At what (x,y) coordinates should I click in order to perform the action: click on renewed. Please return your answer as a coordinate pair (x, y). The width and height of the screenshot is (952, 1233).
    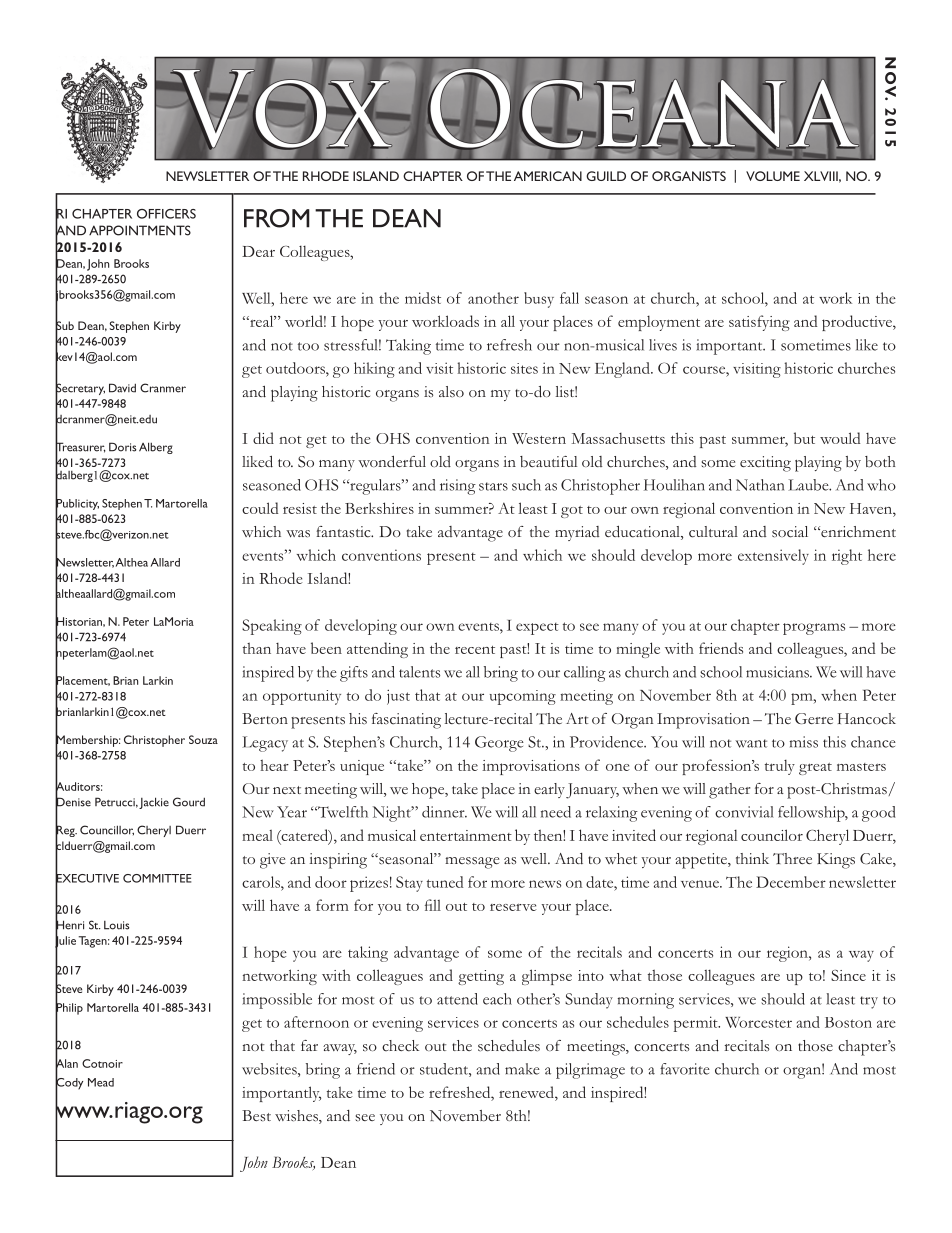
    Looking at the image, I should click on (527, 1092).
